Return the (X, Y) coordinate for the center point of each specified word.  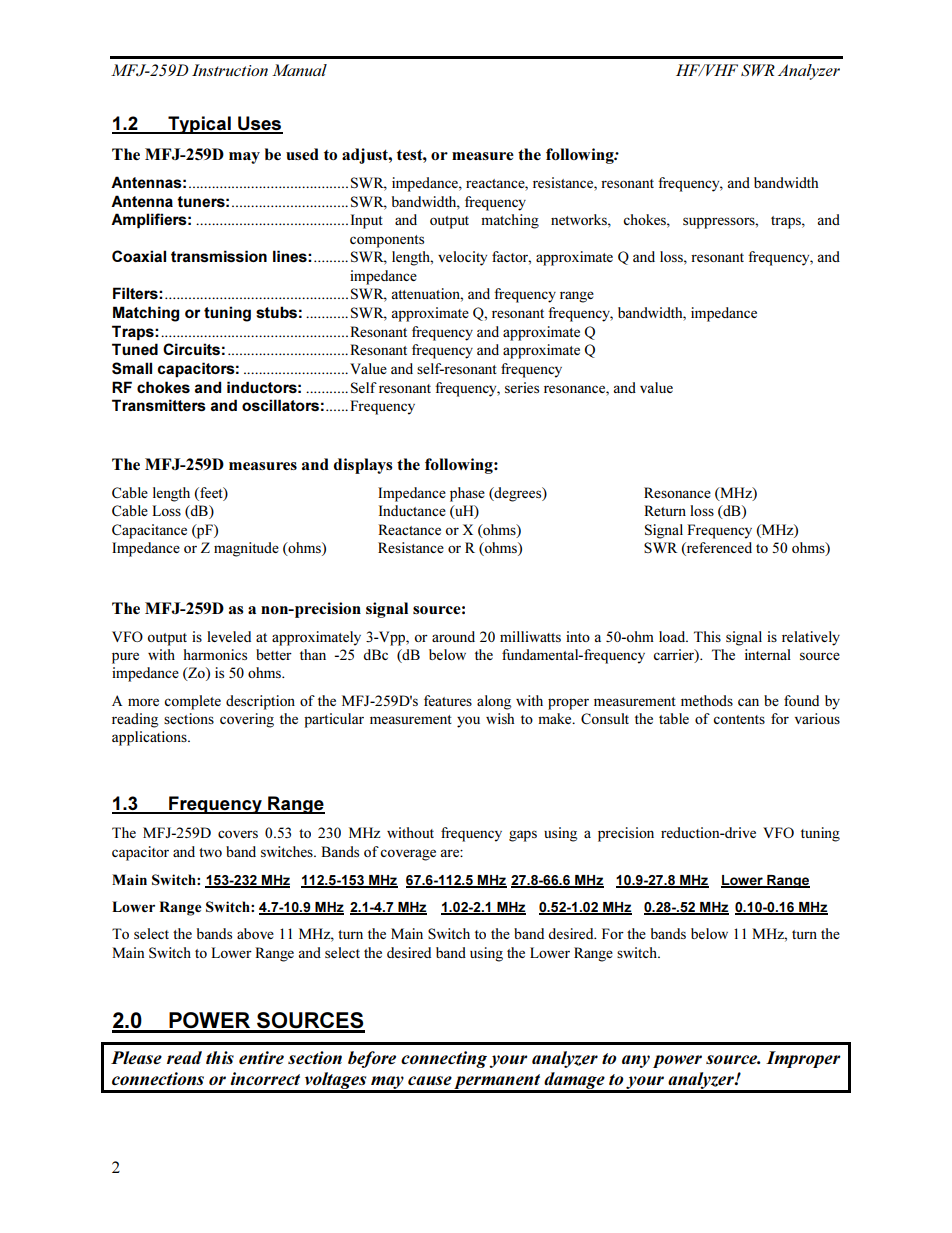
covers (238, 834)
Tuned (135, 349)
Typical (199, 125)
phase (467, 494)
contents (739, 719)
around (453, 636)
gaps (523, 836)
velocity (462, 258)
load (673, 636)
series (522, 387)
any (636, 1061)
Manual (299, 70)
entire (261, 1057)
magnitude (246, 549)
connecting (444, 1059)
